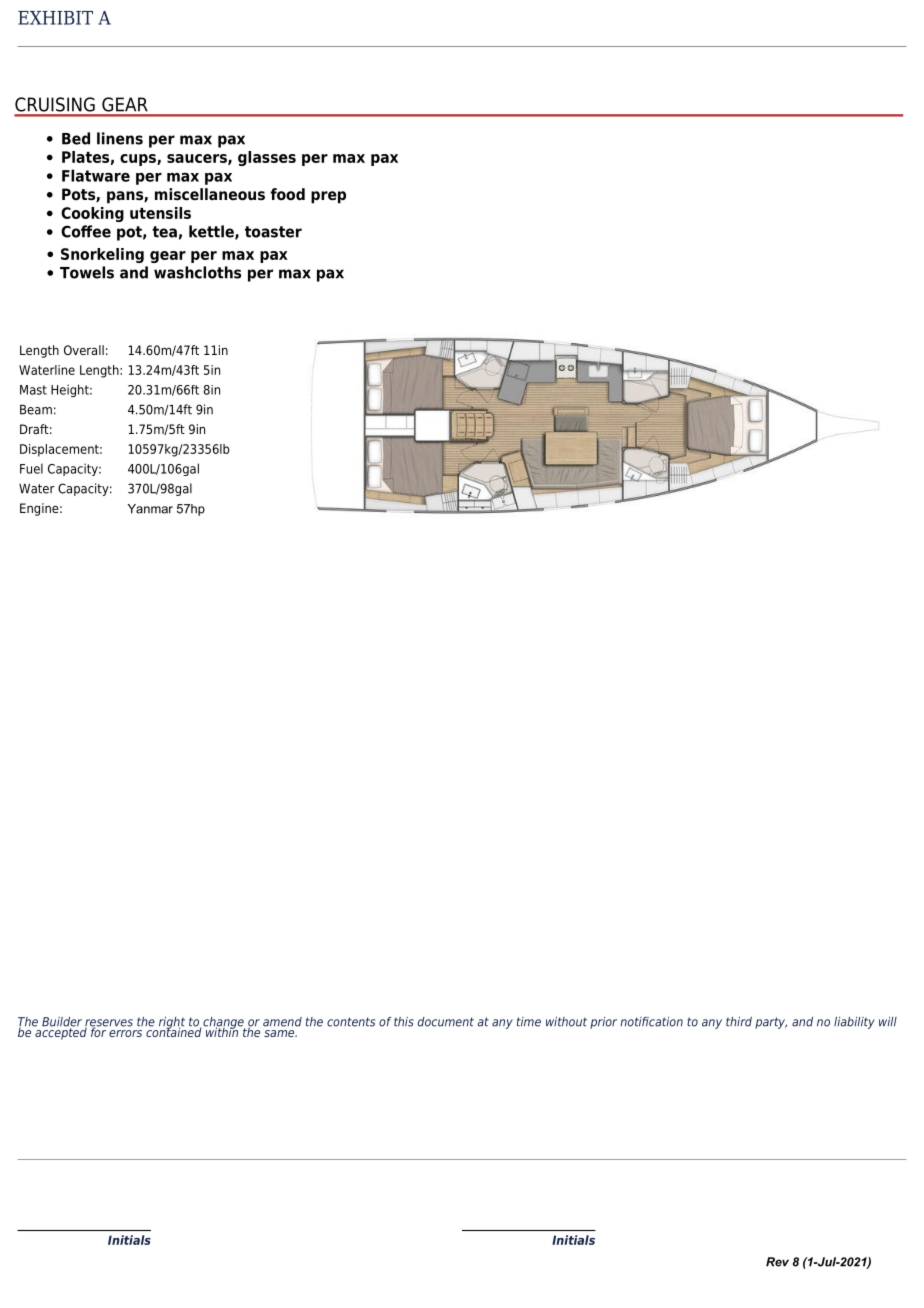 The width and height of the screenshot is (924, 1308). Describe the element at coordinates (771, 1023) in the screenshot. I see `party` at that location.
